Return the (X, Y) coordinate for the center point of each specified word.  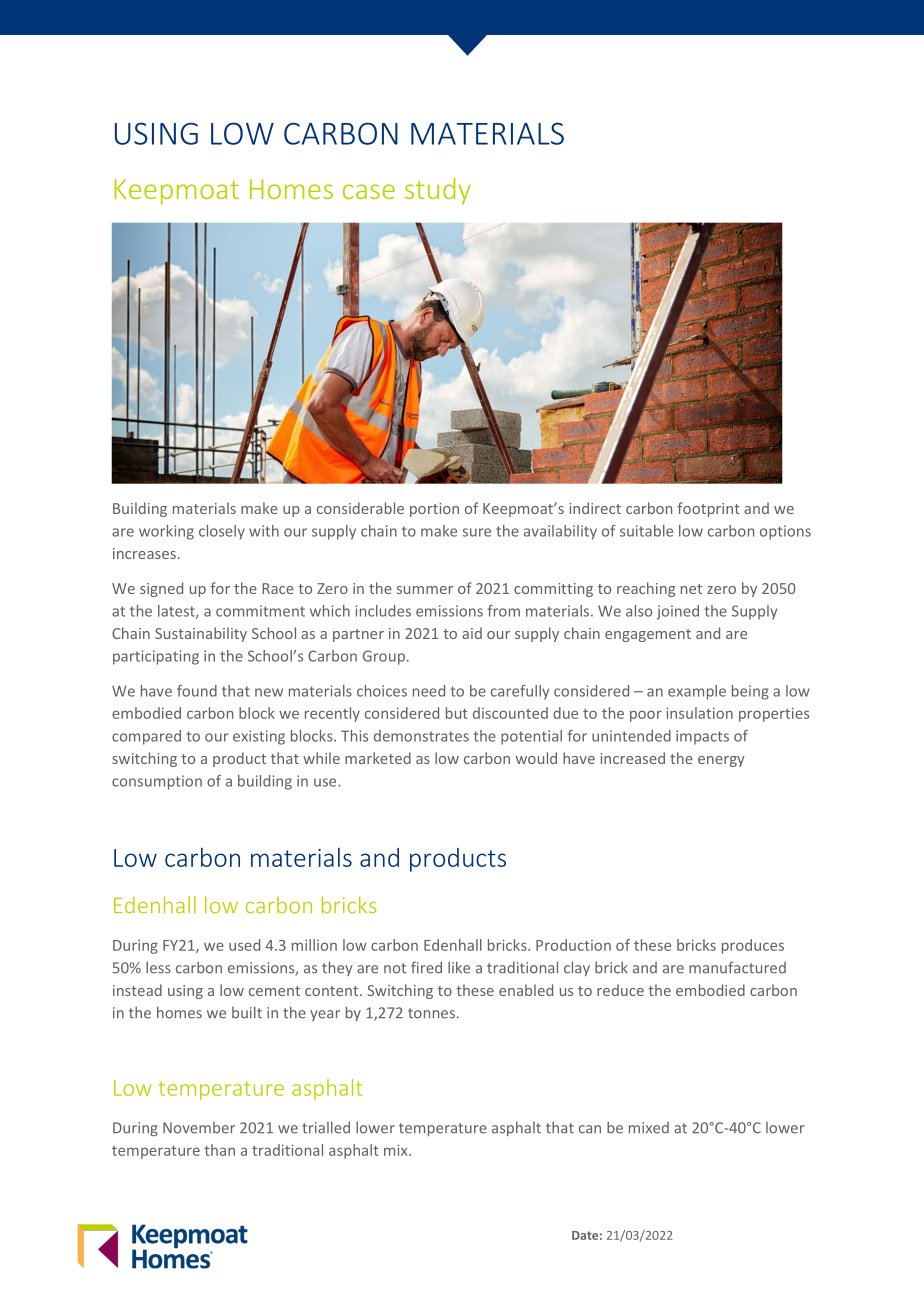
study (438, 191)
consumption (157, 782)
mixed (649, 1128)
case (369, 191)
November (199, 1128)
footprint (708, 509)
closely (222, 532)
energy (721, 761)
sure (477, 532)
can (590, 1129)
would (536, 758)
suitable (646, 531)
